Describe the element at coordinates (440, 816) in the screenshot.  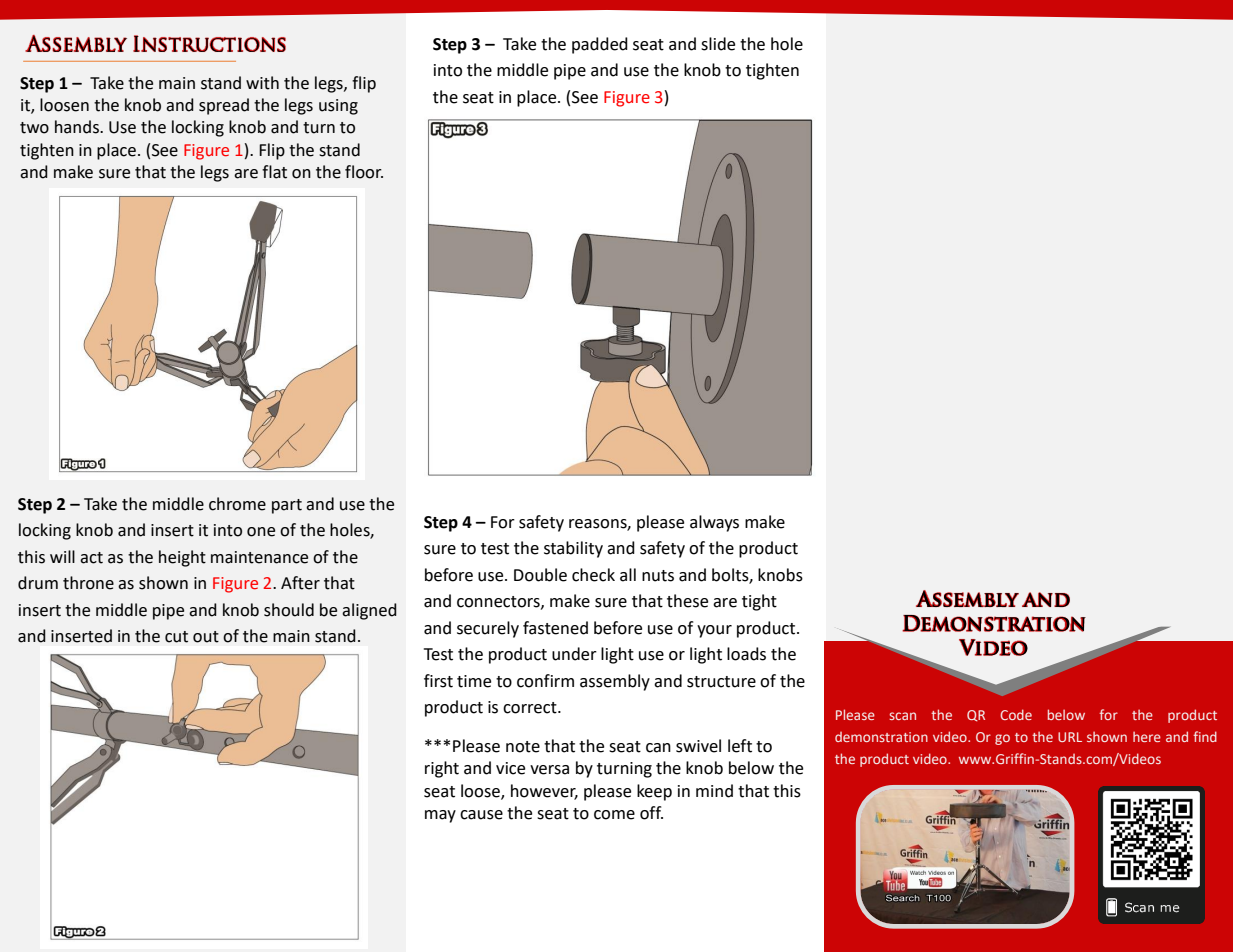
I see `may` at that location.
